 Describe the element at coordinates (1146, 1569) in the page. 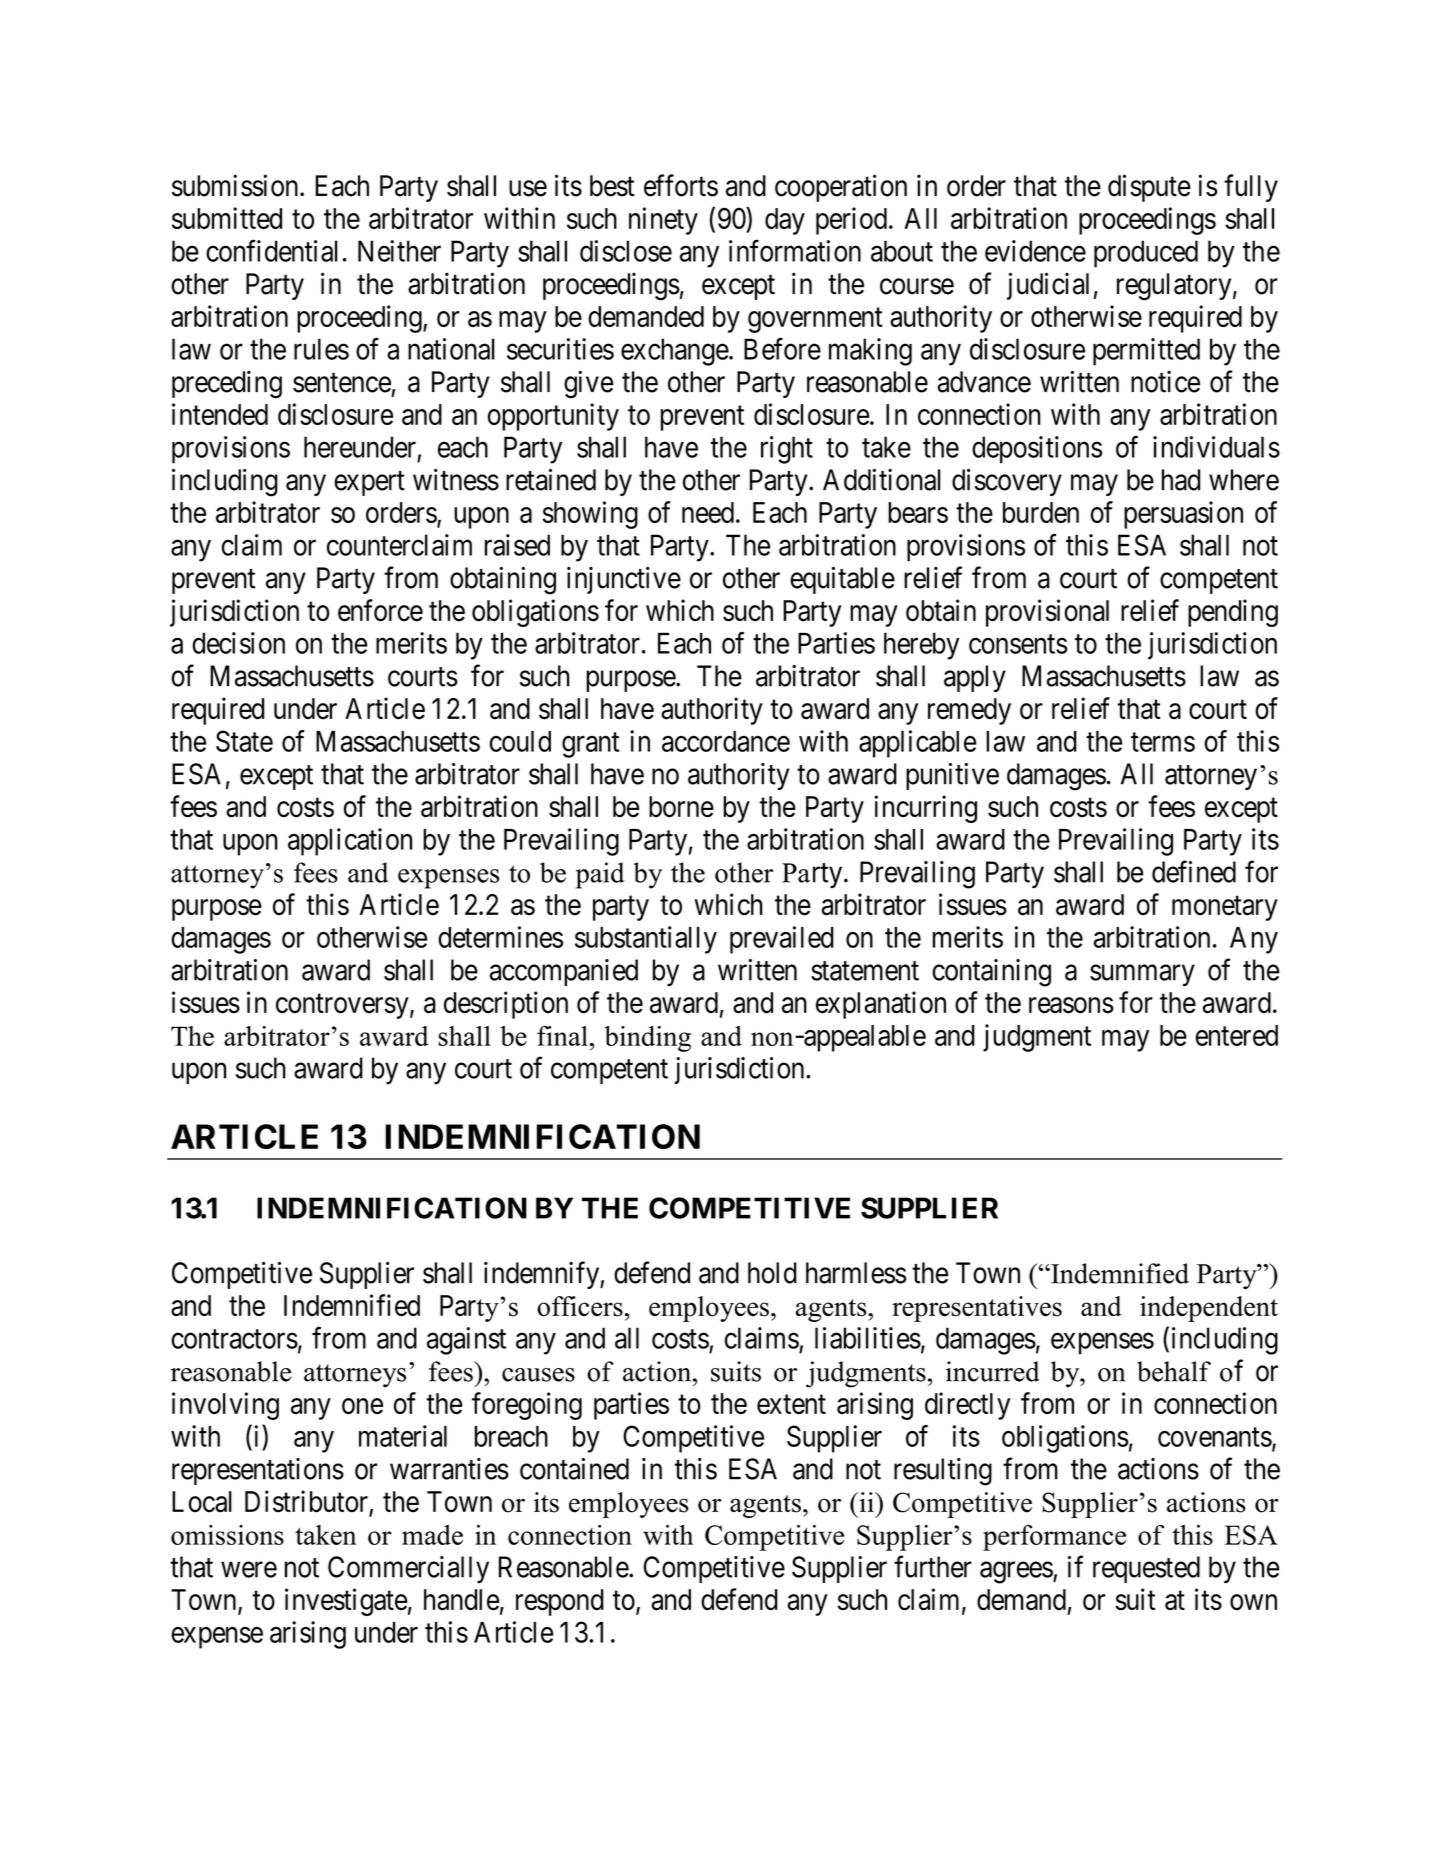

I see `requested` at that location.
